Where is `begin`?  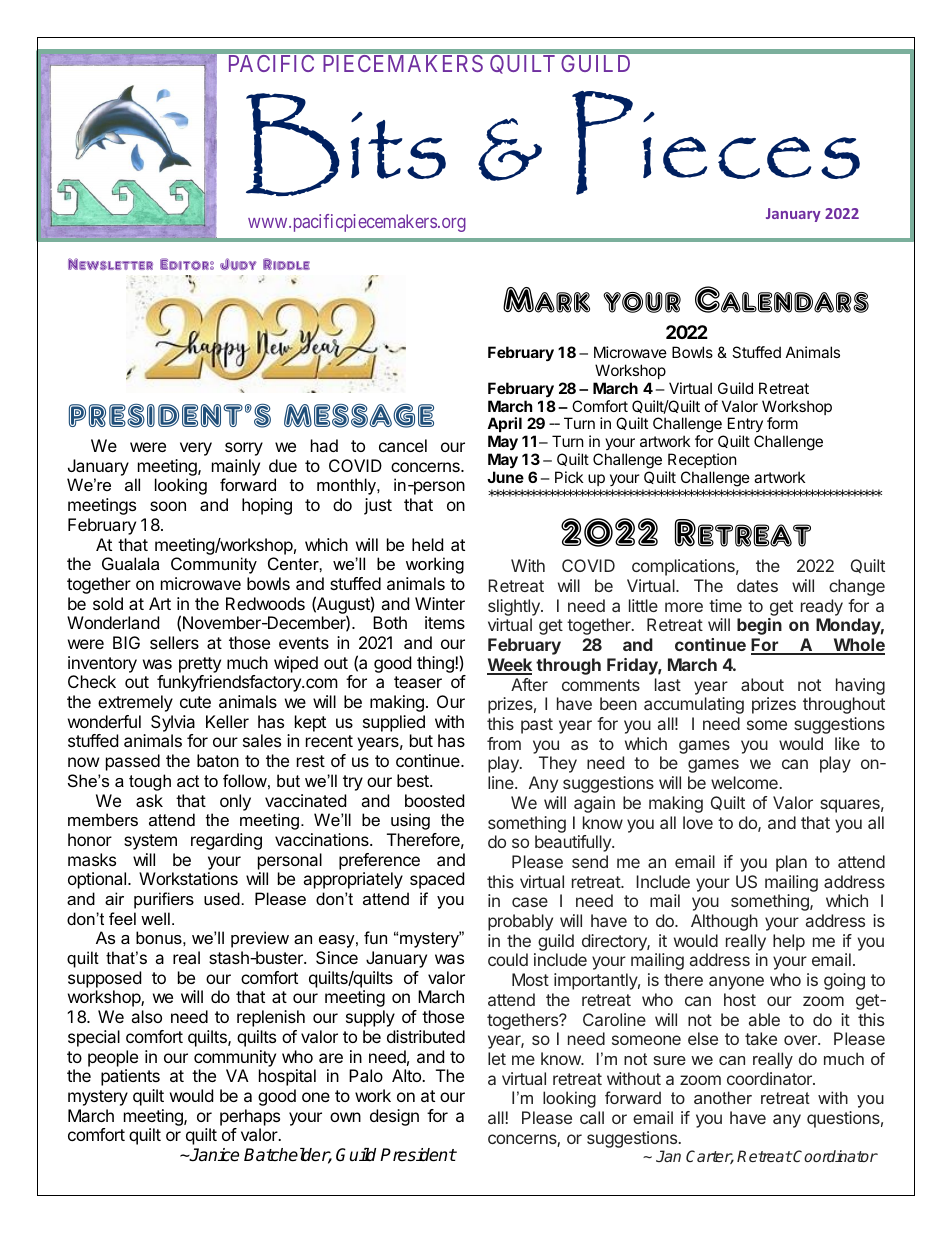
begin is located at coordinates (759, 626).
